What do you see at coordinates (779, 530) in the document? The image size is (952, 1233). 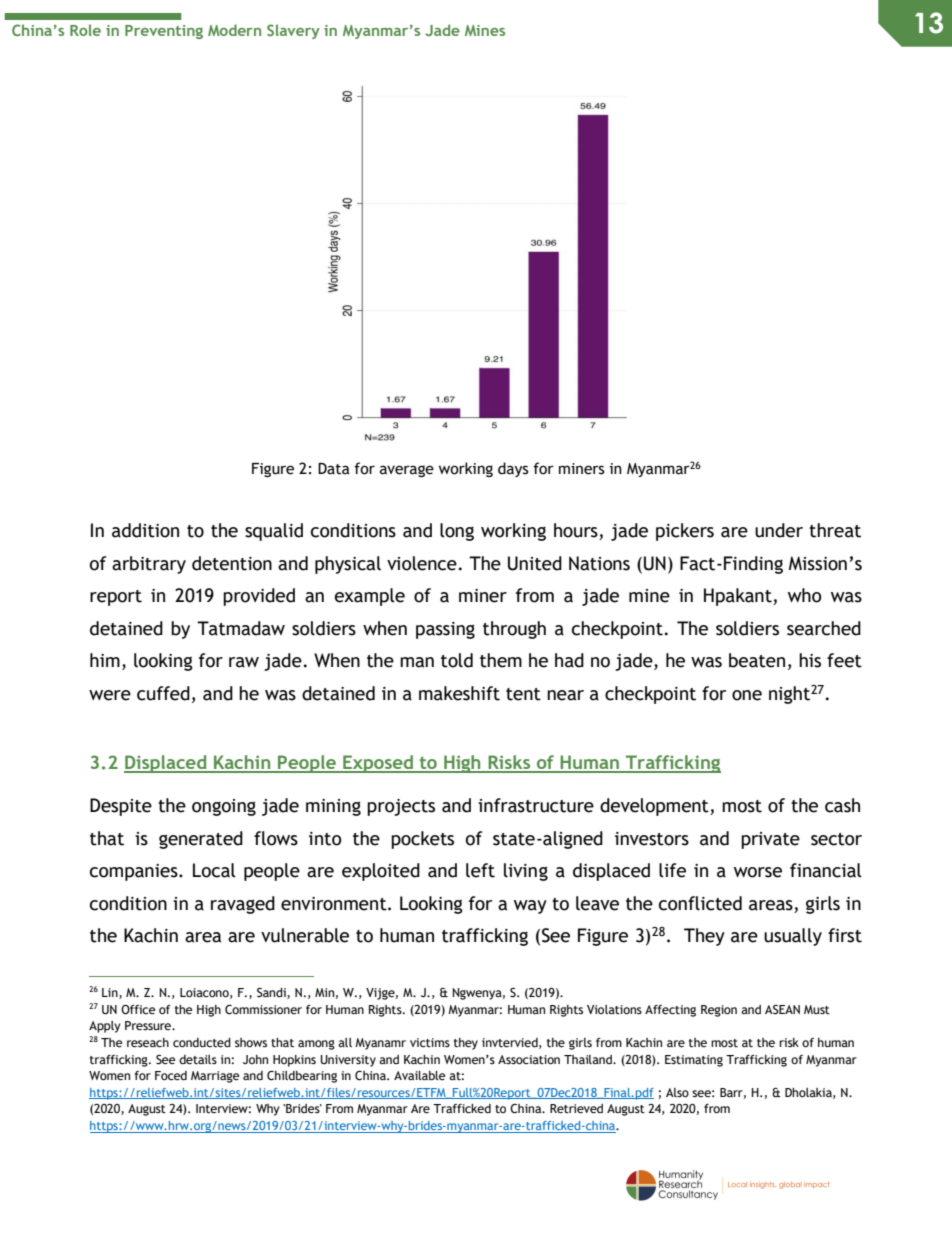 I see `under` at bounding box center [779, 530].
